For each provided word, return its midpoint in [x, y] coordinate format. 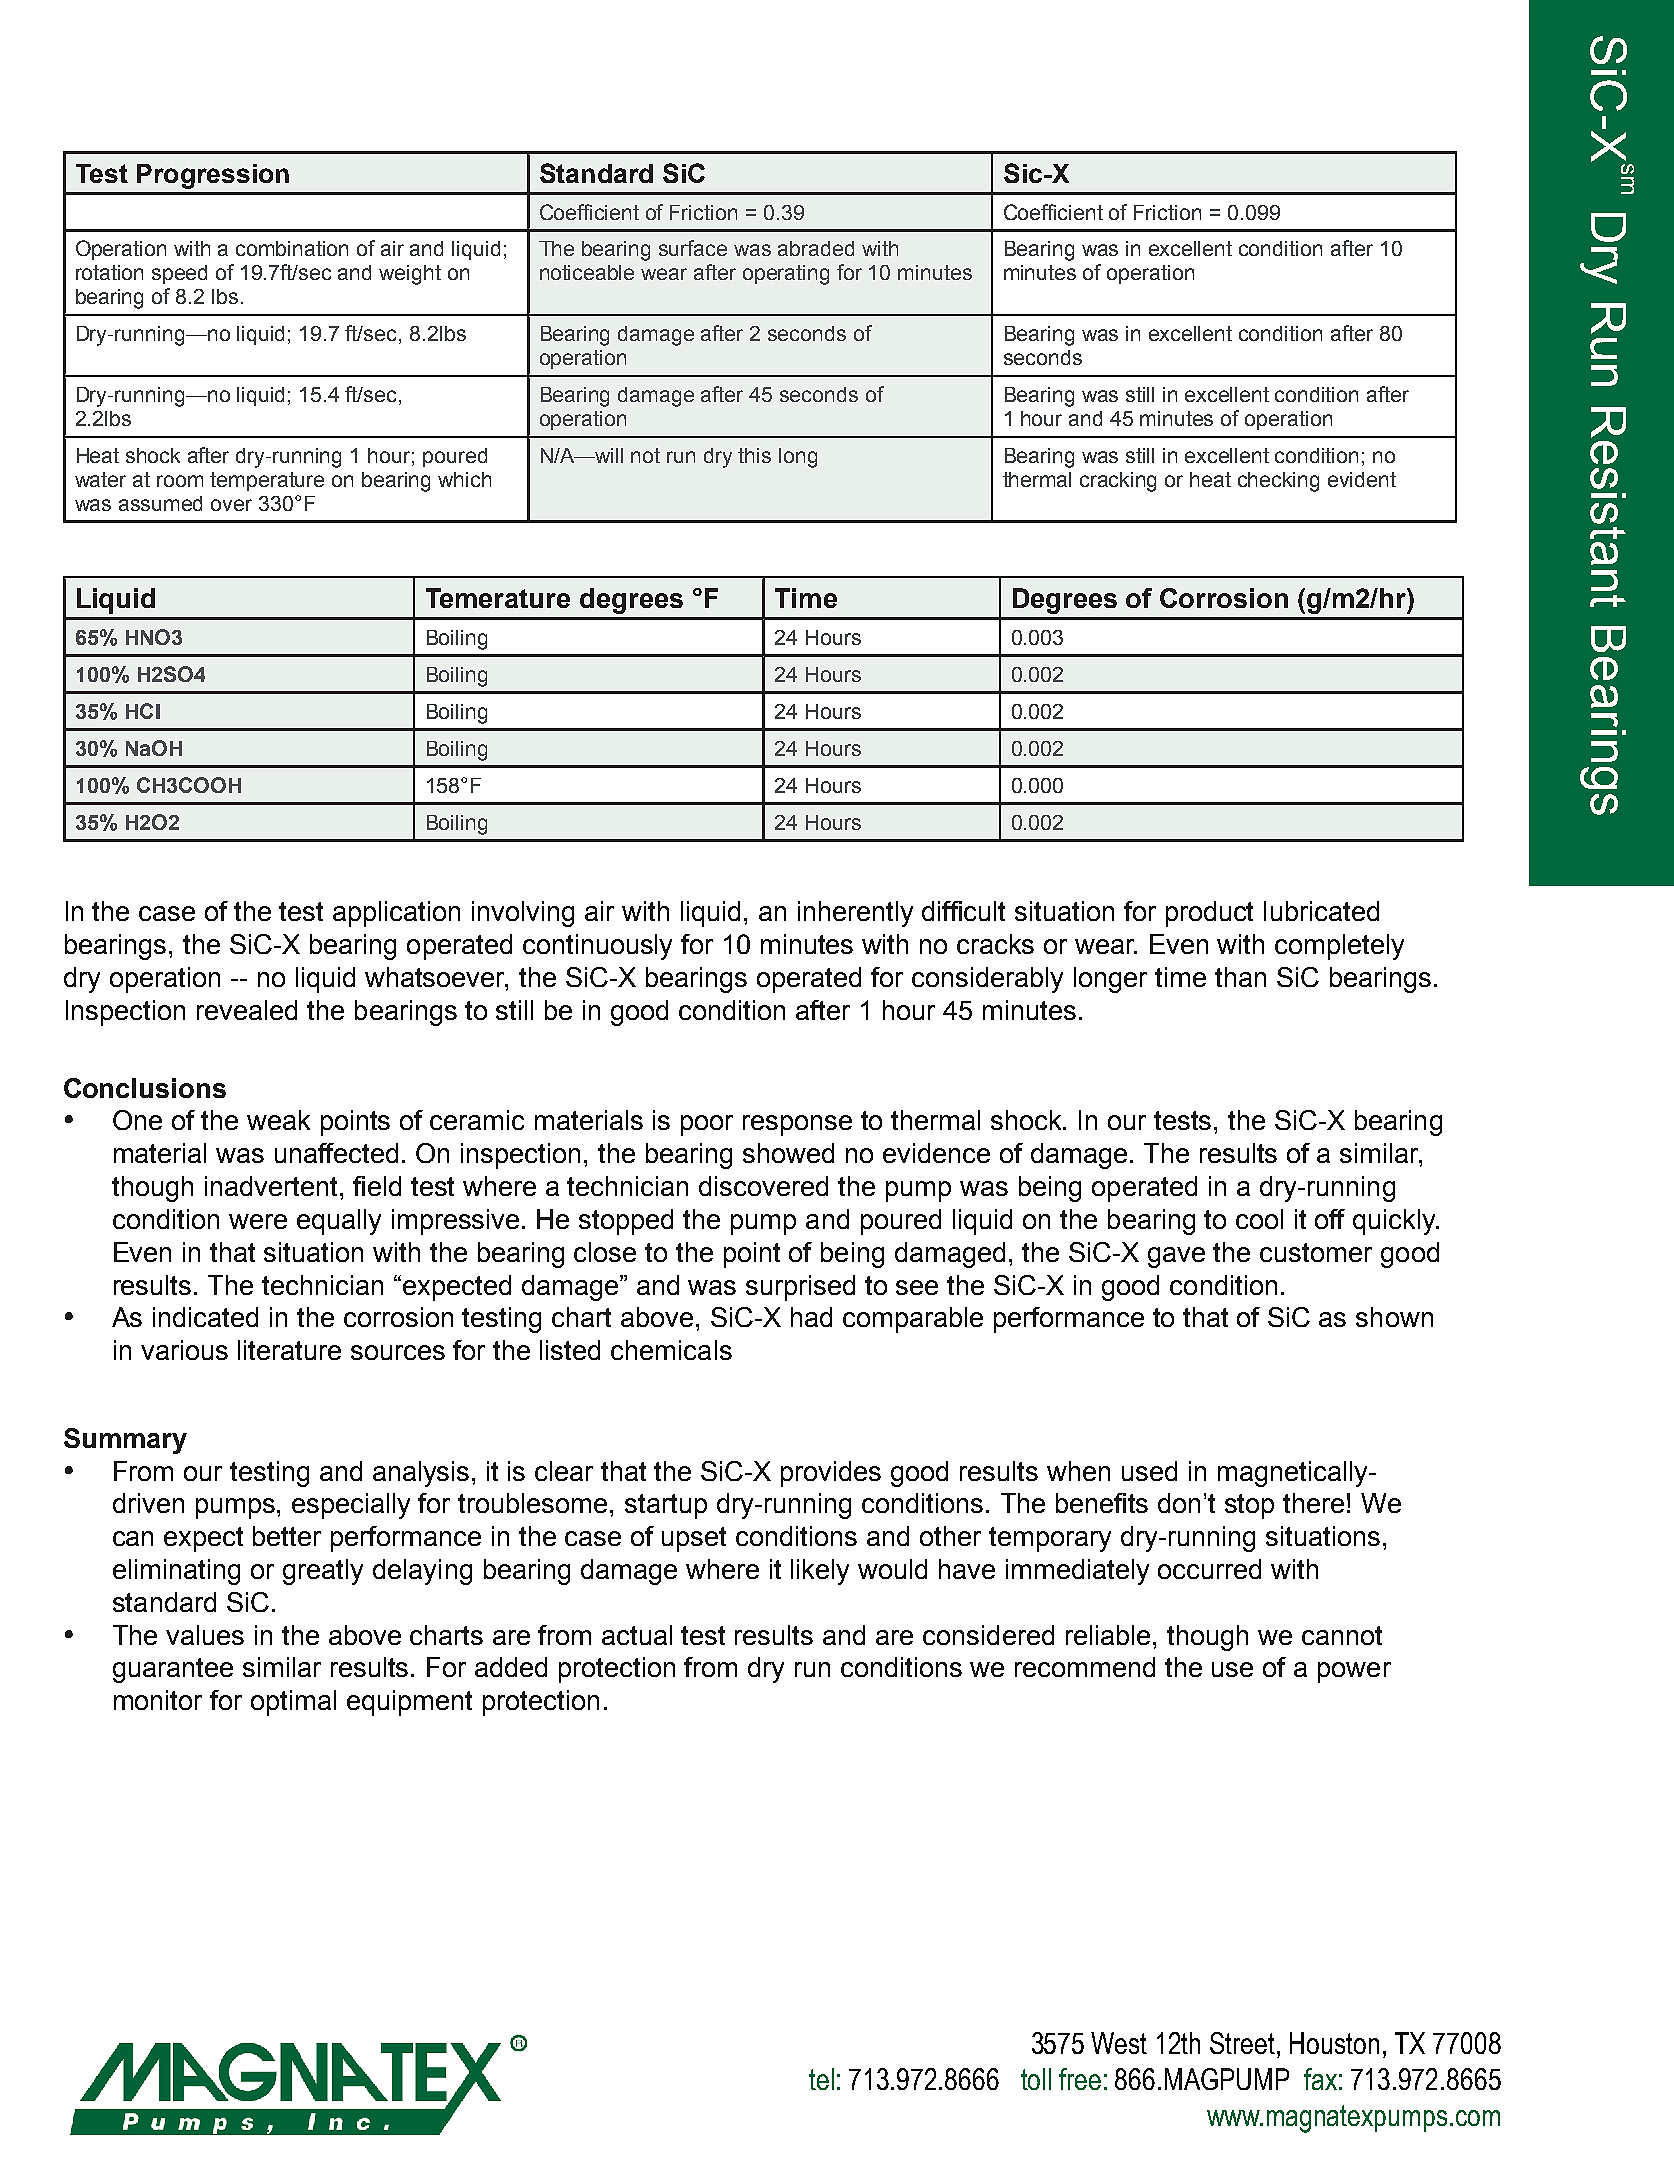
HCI [143, 711]
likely [820, 1572]
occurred [1209, 1569]
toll [1036, 2079]
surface [693, 248]
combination [292, 248]
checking [1278, 482]
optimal [293, 1703]
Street [1244, 2043]
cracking [1118, 482]
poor [707, 1125]
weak [278, 1120]
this [754, 455]
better [287, 1536]
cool [1259, 1219]
